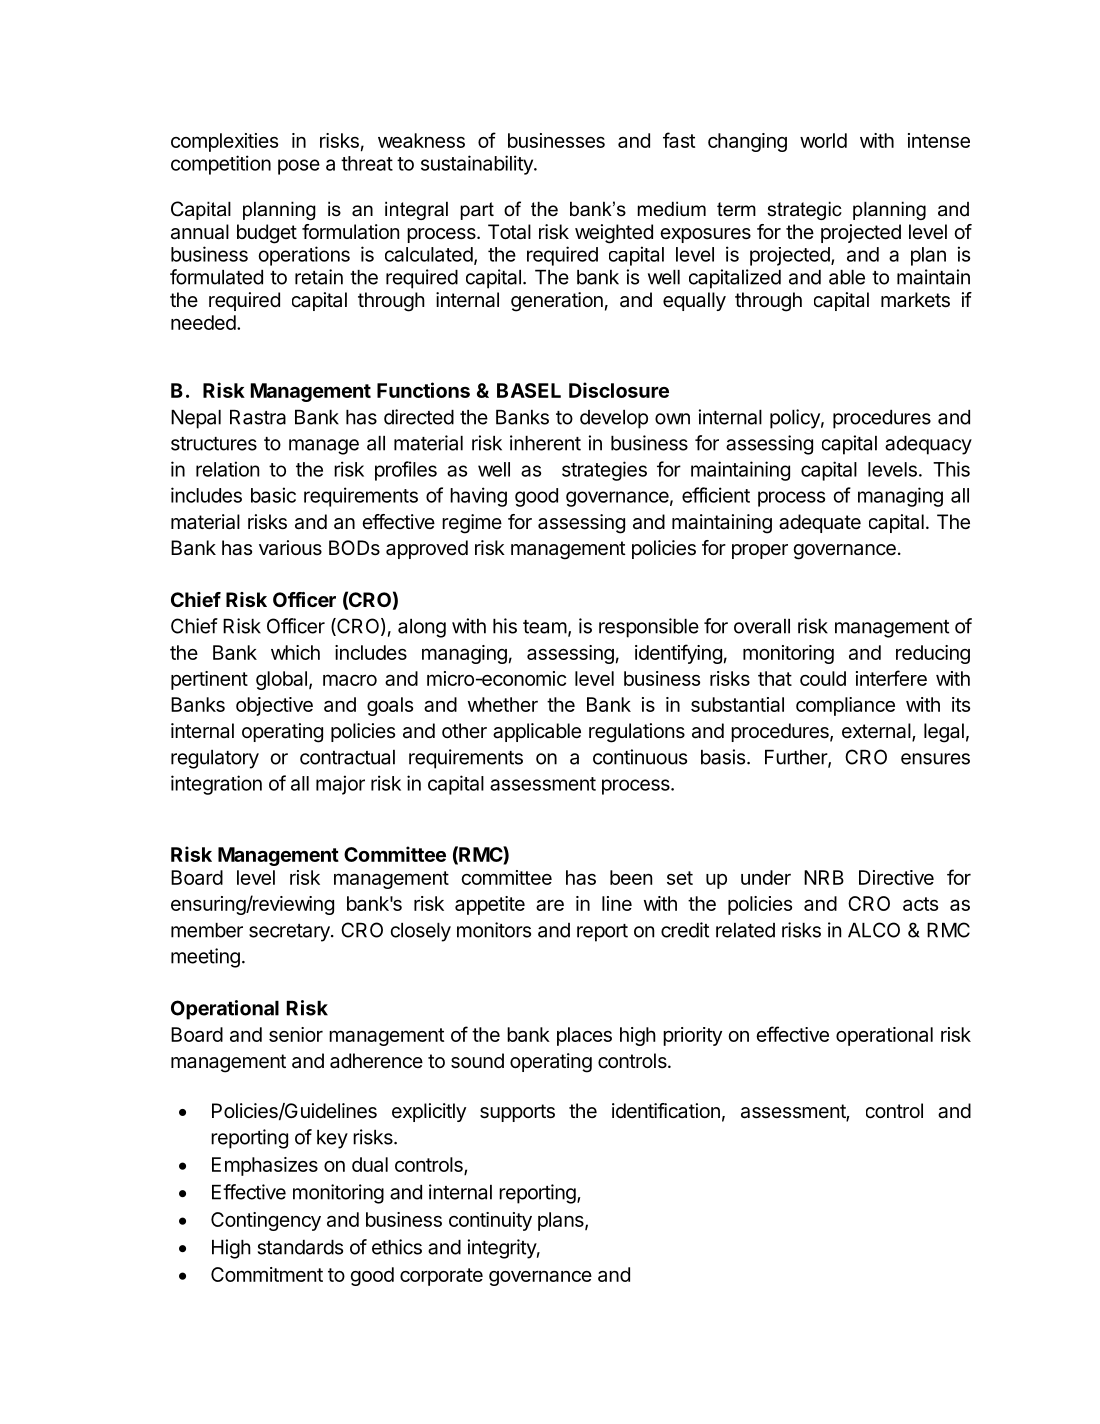 The width and height of the image is (1100, 1424). Describe the element at coordinates (300, 1247) in the image. I see `standards` at that location.
